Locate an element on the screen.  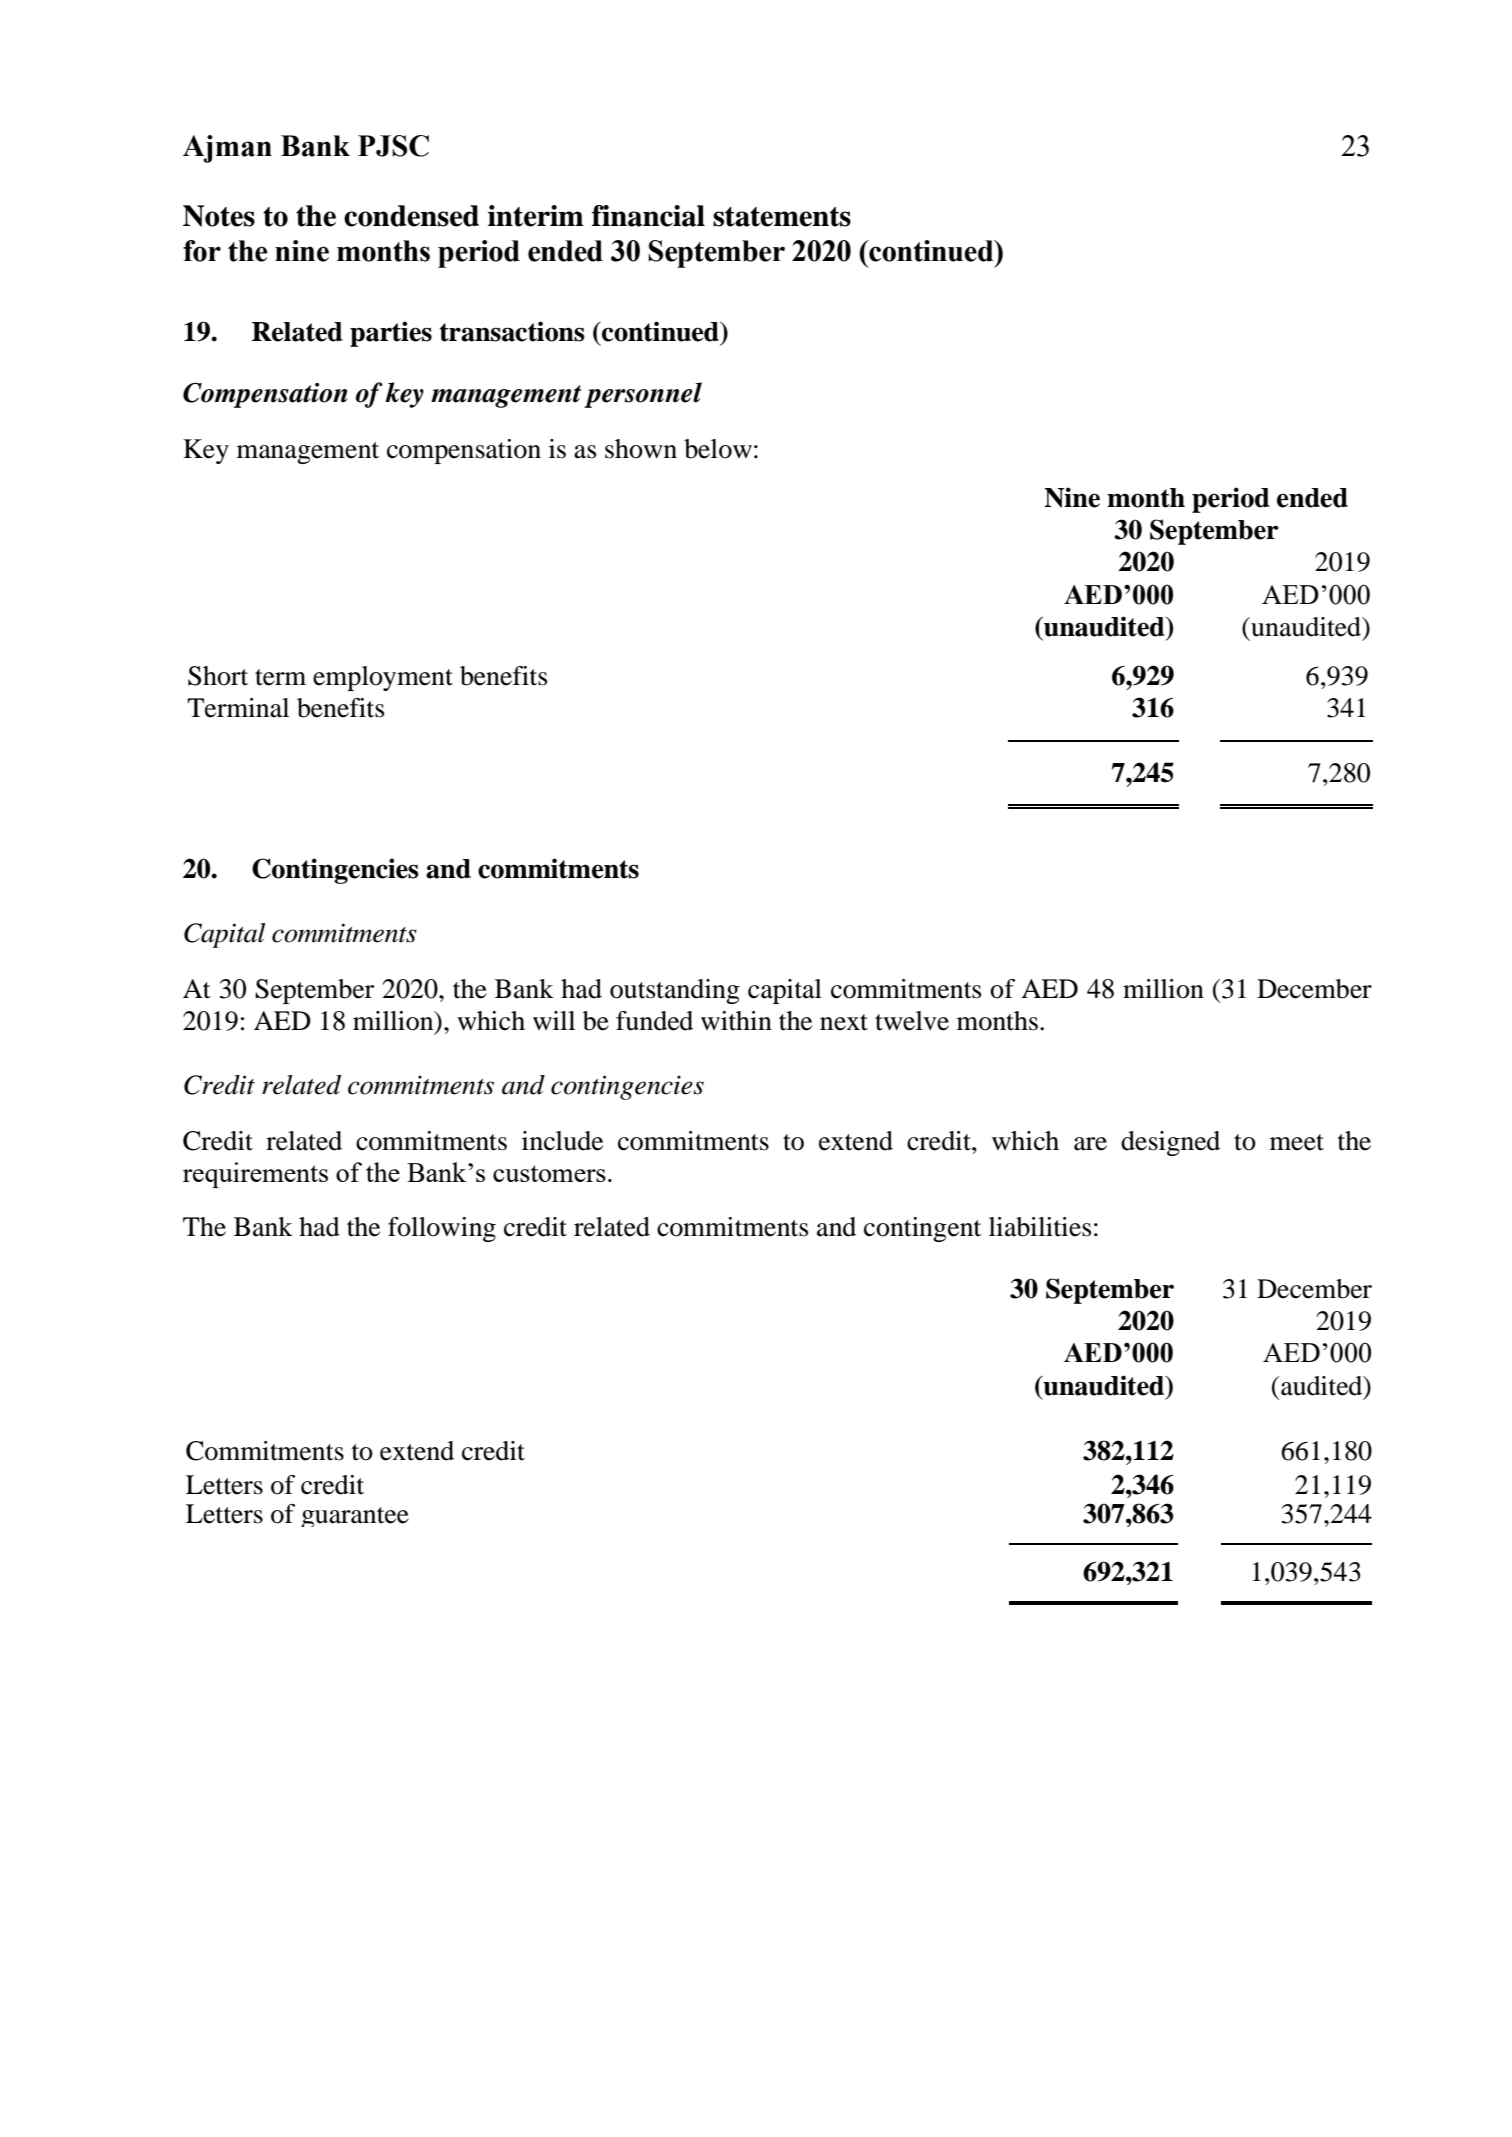
guarantee is located at coordinates (355, 1517).
